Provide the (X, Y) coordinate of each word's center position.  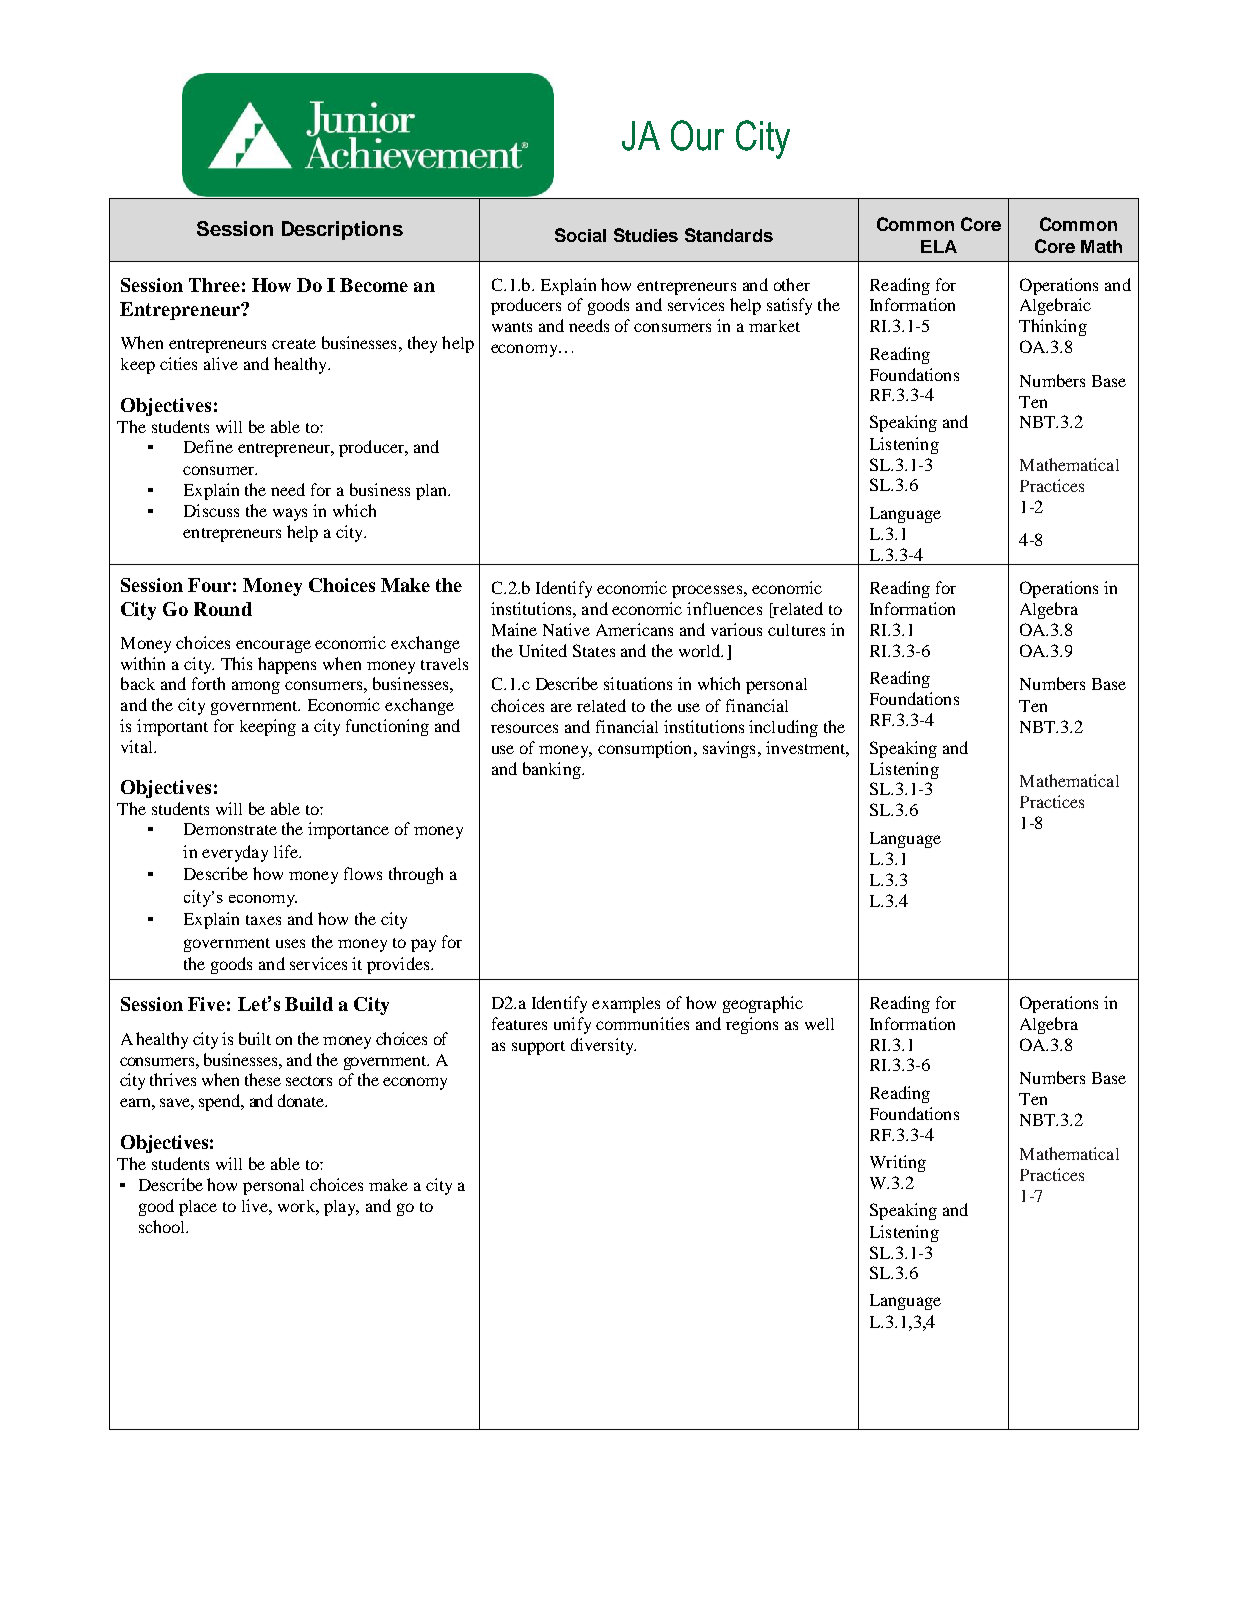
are (561, 707)
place (198, 1208)
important (172, 727)
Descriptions (342, 230)
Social (580, 235)
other (792, 284)
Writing (898, 1163)
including (783, 728)
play (341, 1208)
